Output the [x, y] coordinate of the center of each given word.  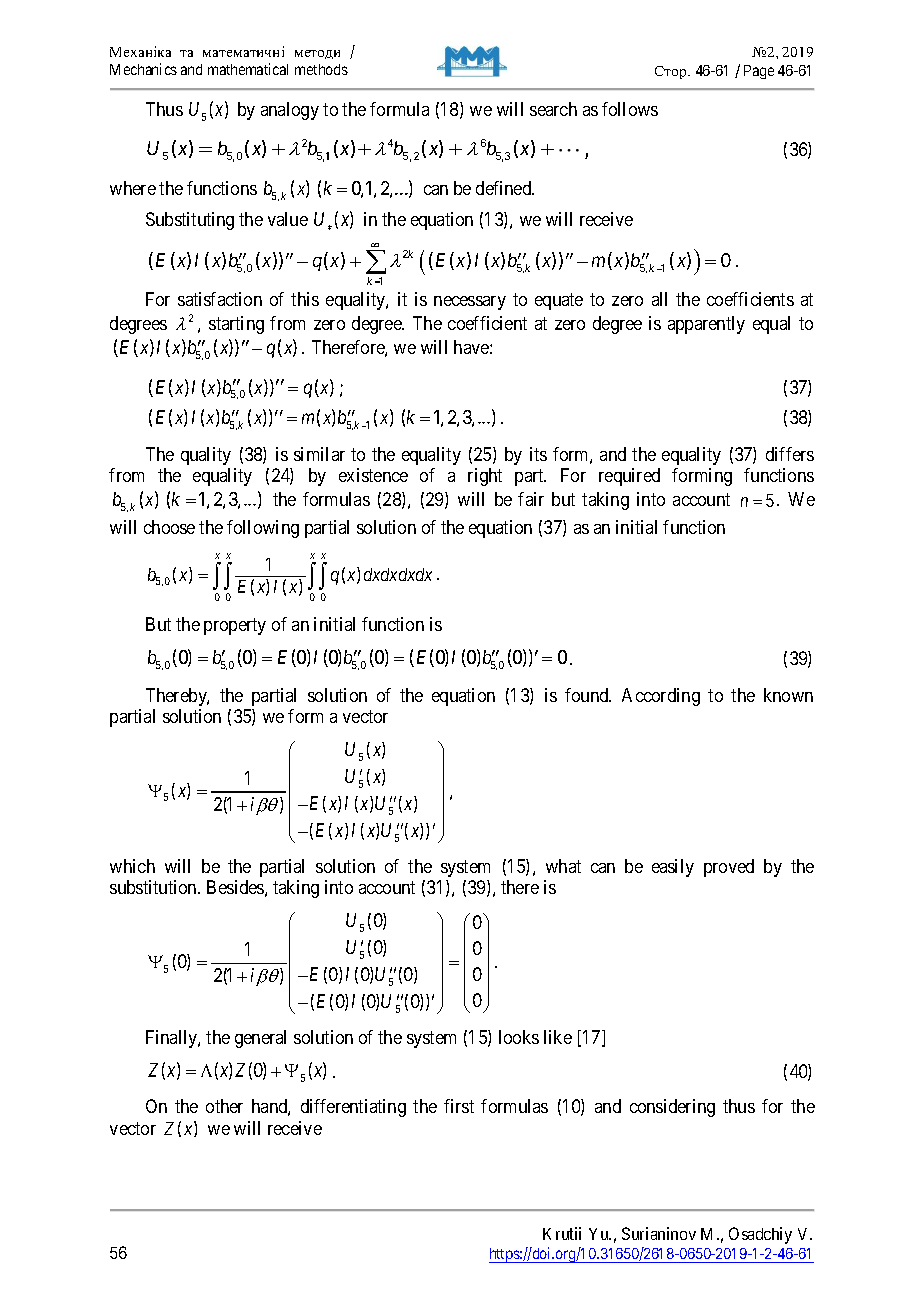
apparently [706, 325]
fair [531, 499]
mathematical [248, 69]
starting [236, 325]
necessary [470, 303]
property [235, 627]
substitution [154, 887]
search [553, 109]
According [661, 697]
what [563, 866]
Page [759, 72]
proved [729, 868]
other [224, 1106]
